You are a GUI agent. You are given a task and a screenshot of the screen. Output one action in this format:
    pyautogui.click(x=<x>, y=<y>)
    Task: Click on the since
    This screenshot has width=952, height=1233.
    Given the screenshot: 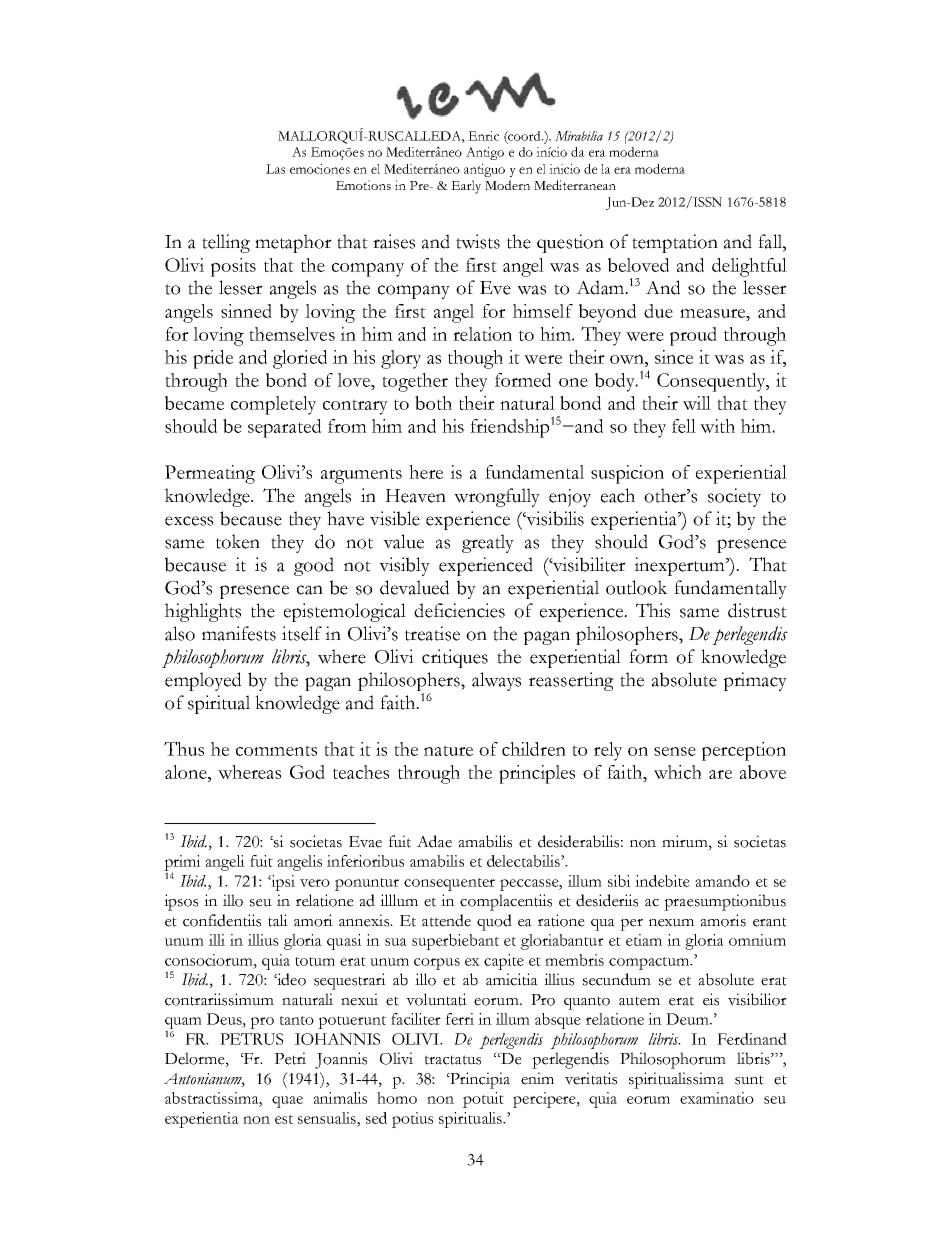 What is the action you would take?
    pyautogui.click(x=674, y=357)
